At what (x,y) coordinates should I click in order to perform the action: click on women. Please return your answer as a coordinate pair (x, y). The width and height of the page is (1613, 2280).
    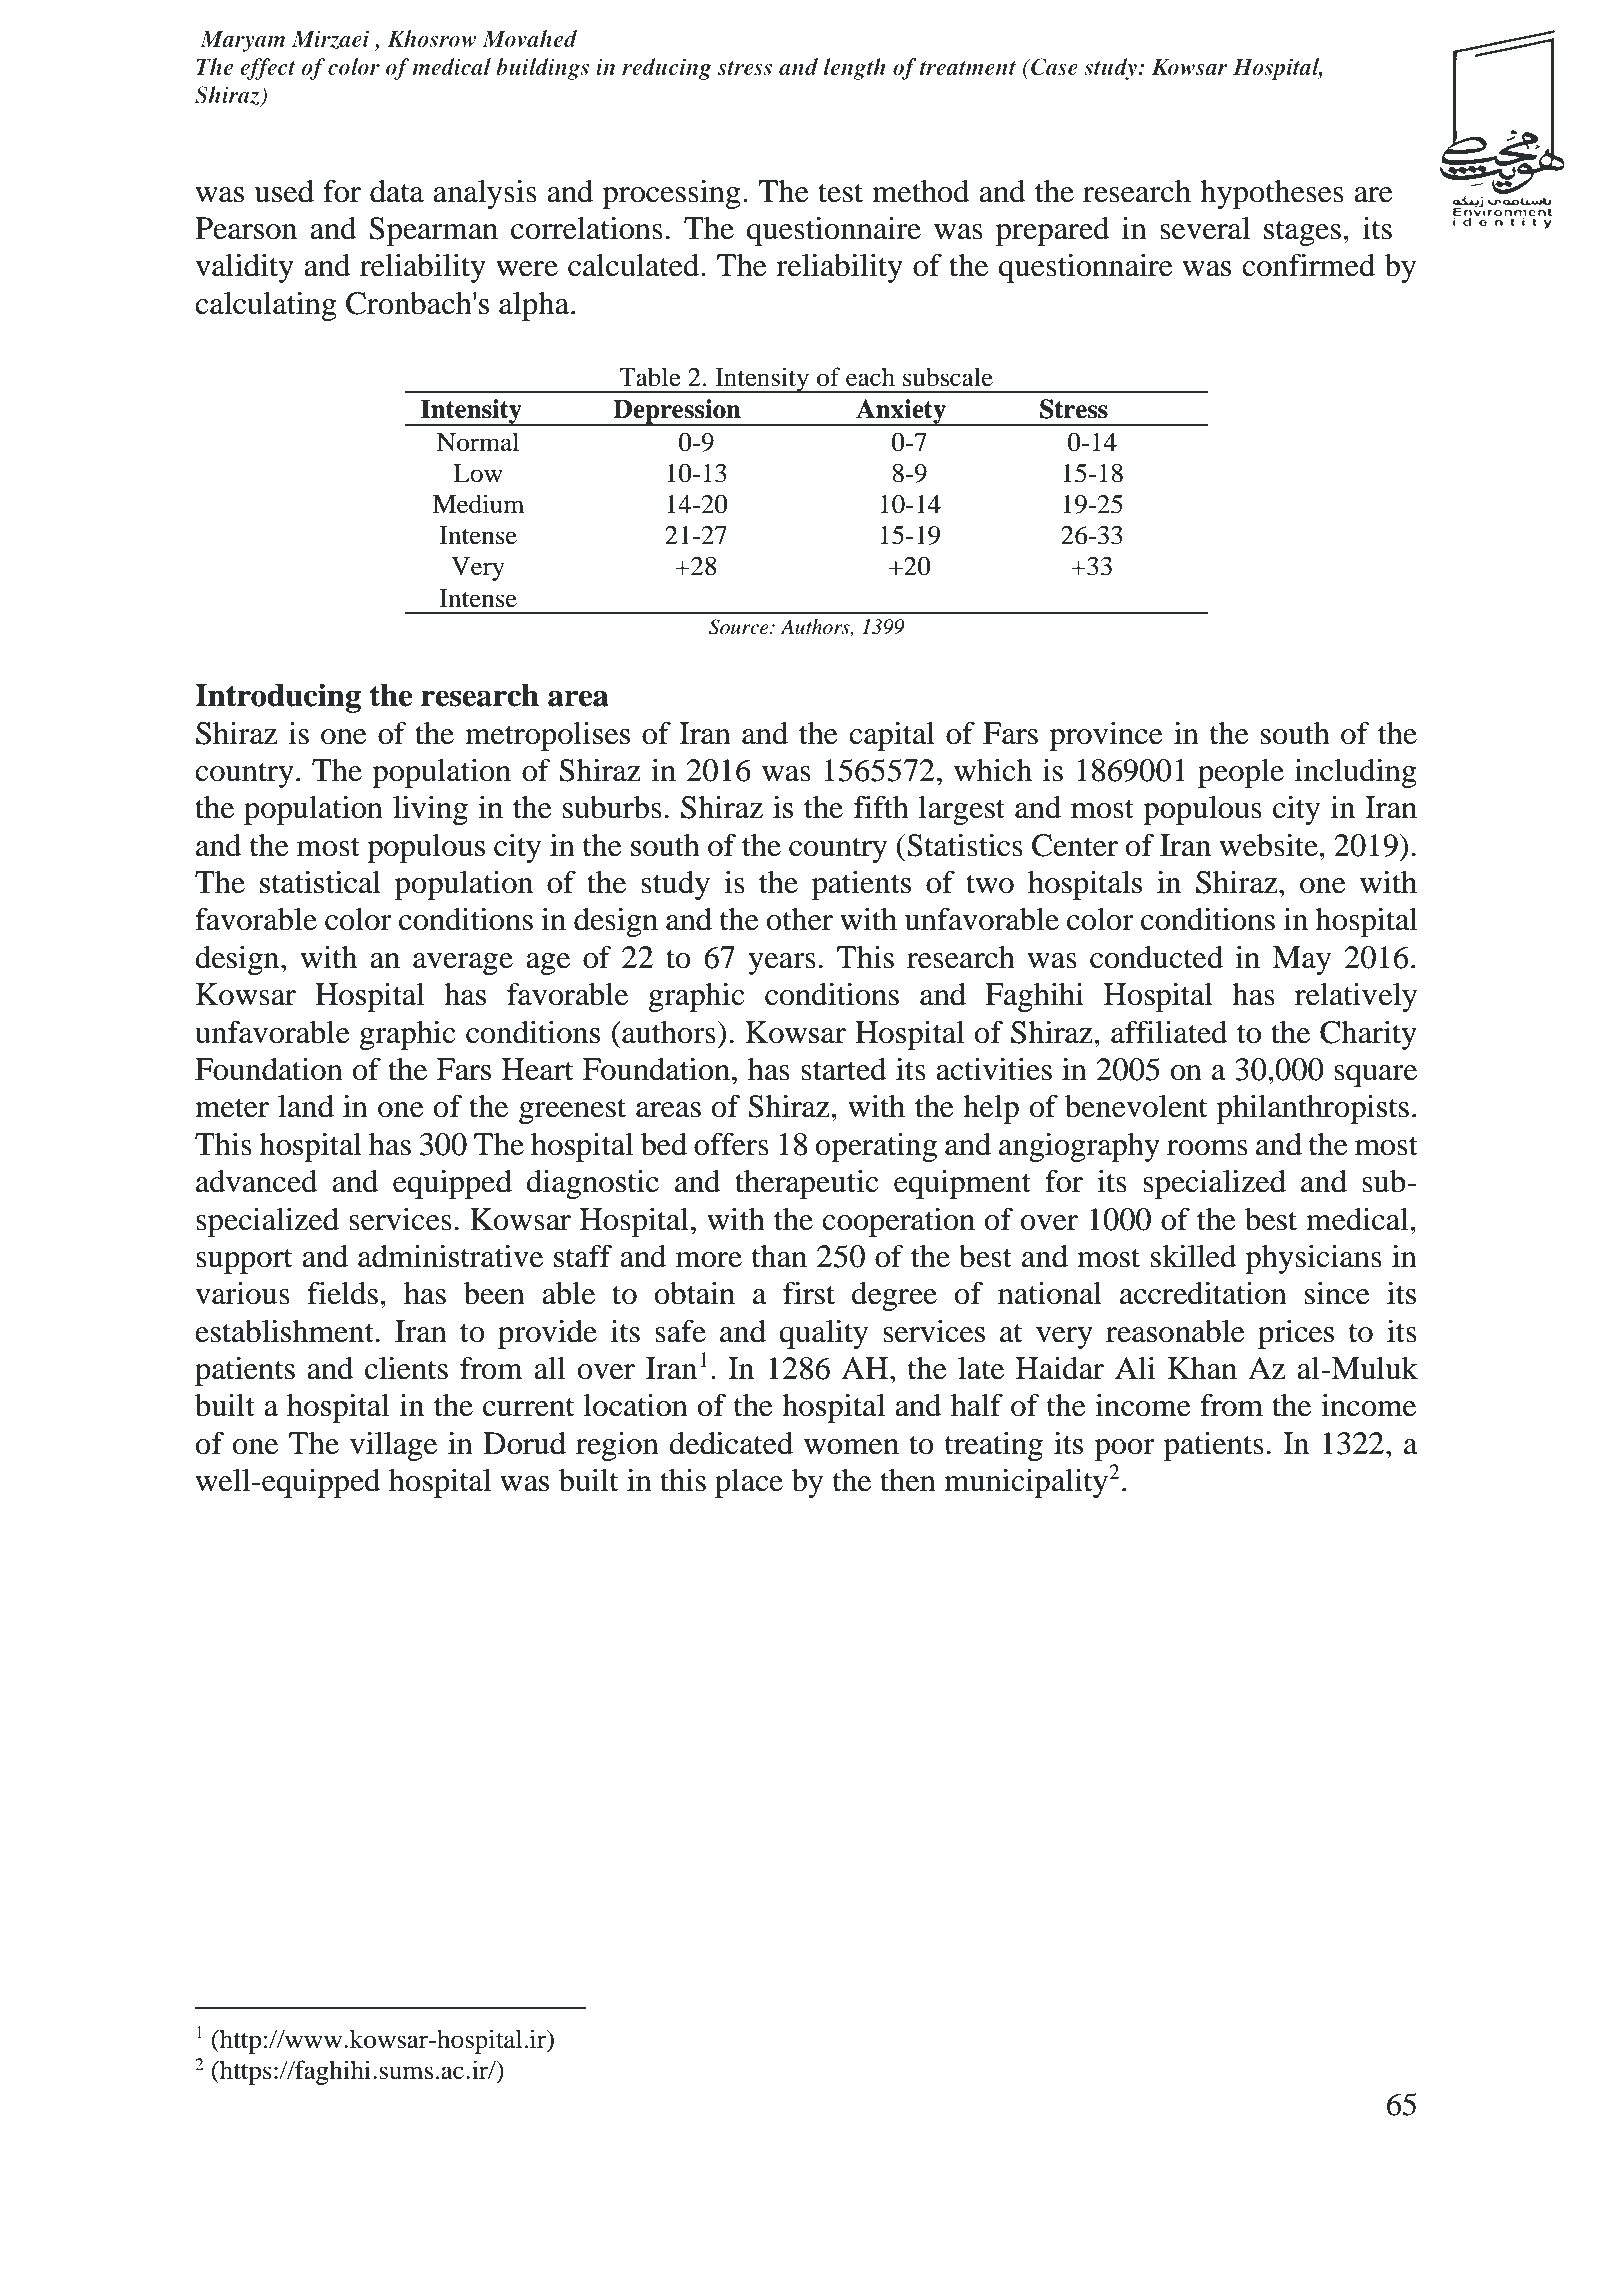
    Looking at the image, I should click on (851, 1447).
